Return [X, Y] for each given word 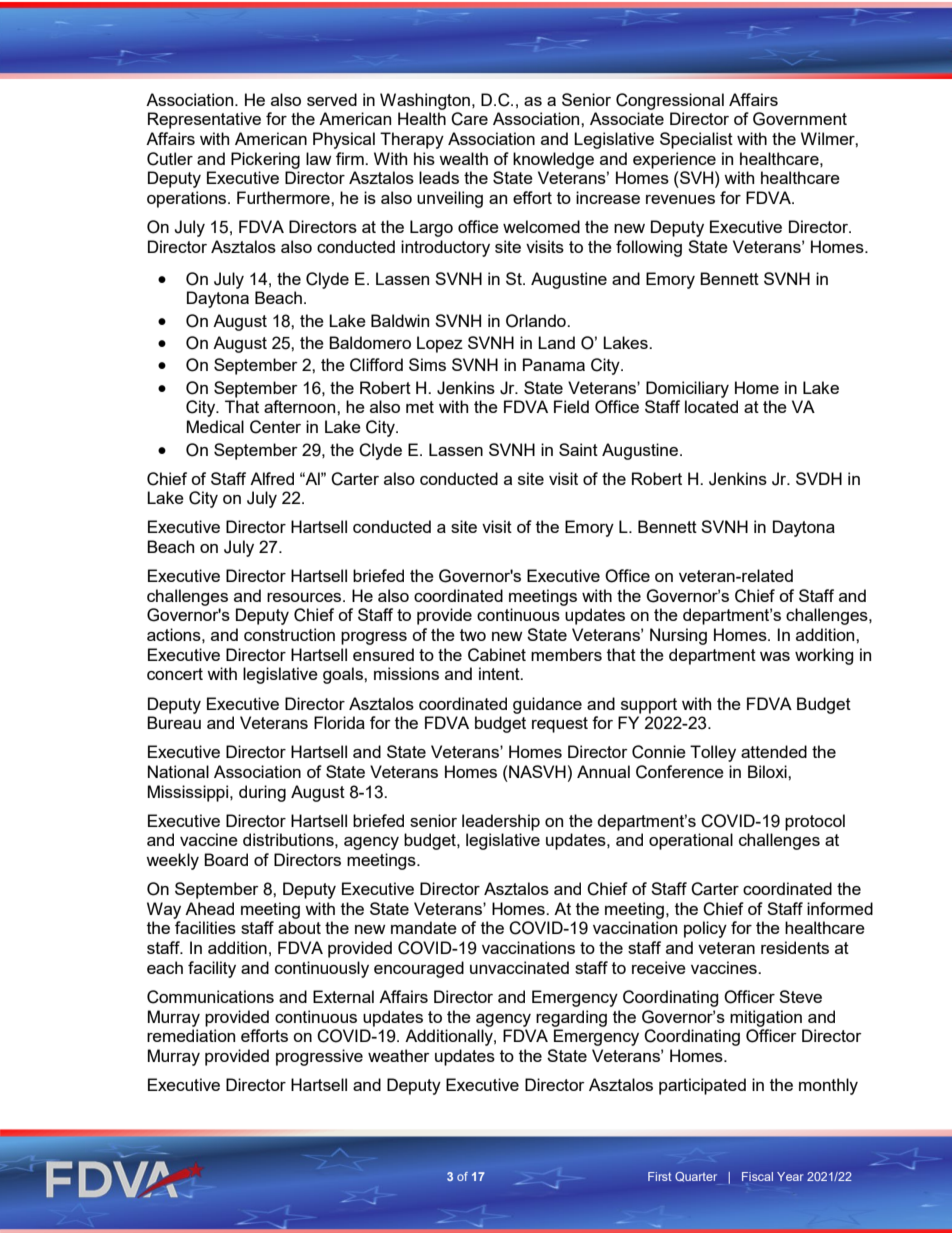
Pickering [265, 160]
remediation [191, 1035]
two [473, 635]
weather [399, 1055]
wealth [463, 158]
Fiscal [757, 1176]
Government [800, 119]
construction [289, 634]
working [824, 656]
